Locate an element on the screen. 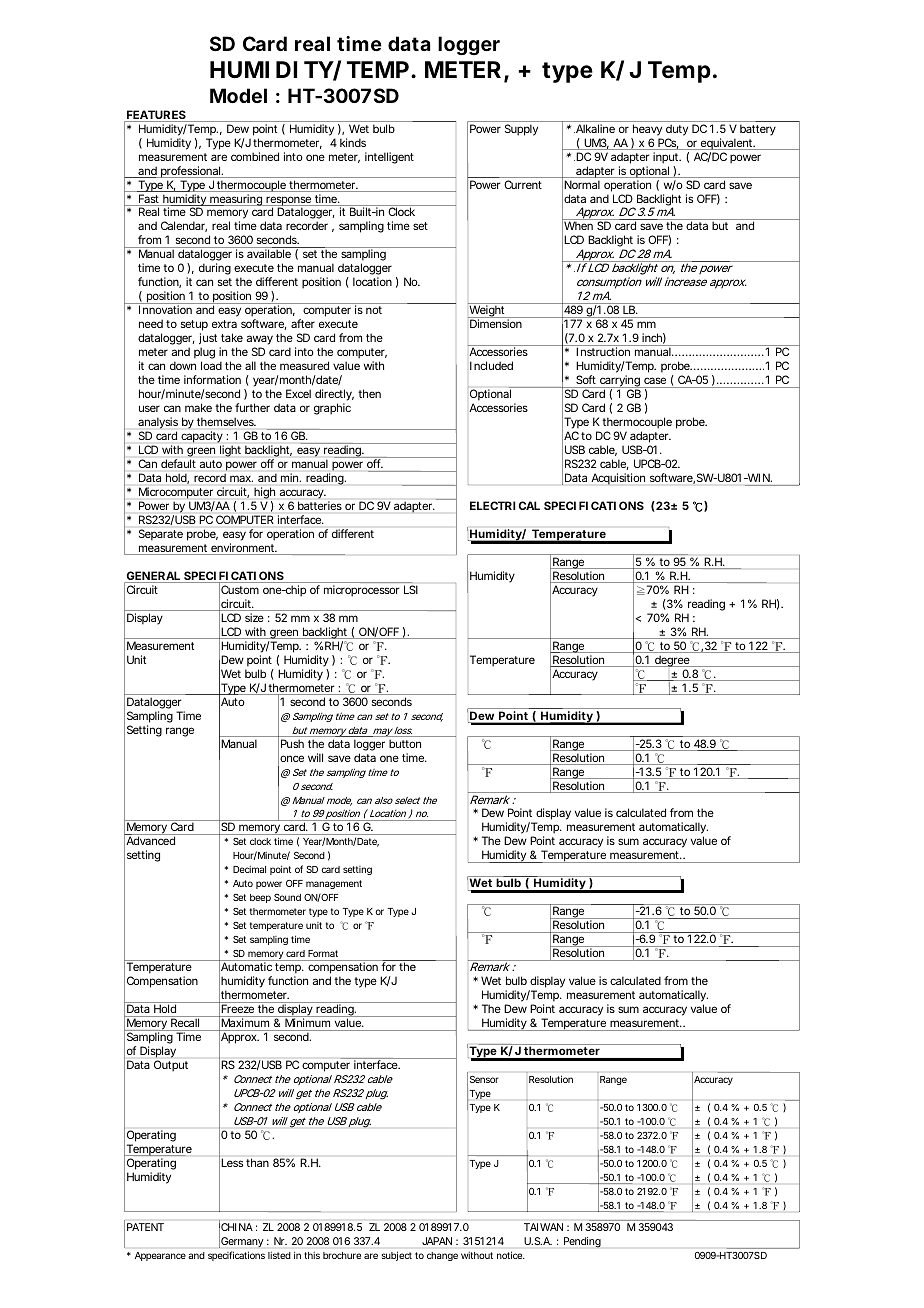 Image resolution: width=924 pixels, height=1308 pixels. Appearance is located at coordinates (160, 1256).
